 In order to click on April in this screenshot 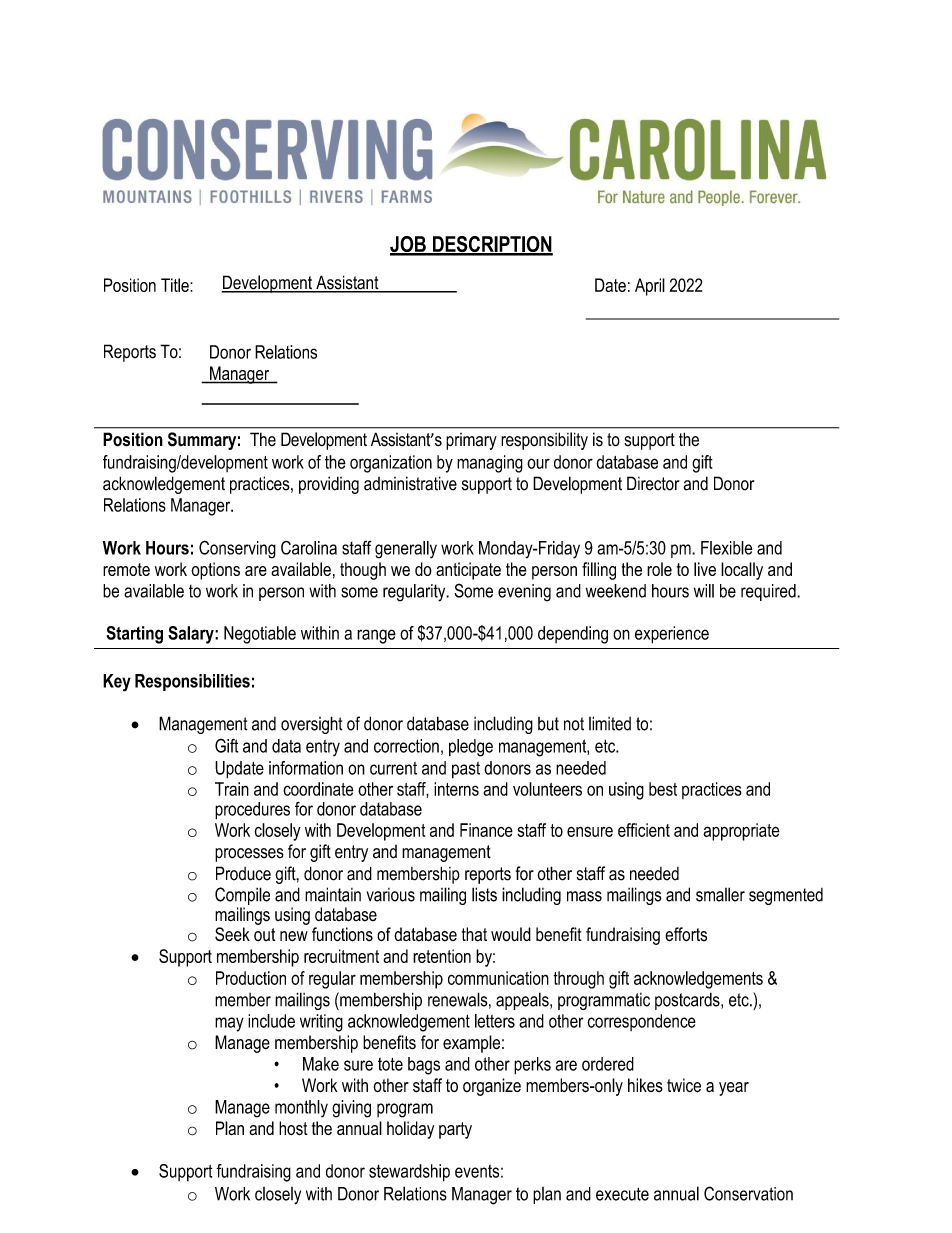, I will do `click(650, 287)`.
